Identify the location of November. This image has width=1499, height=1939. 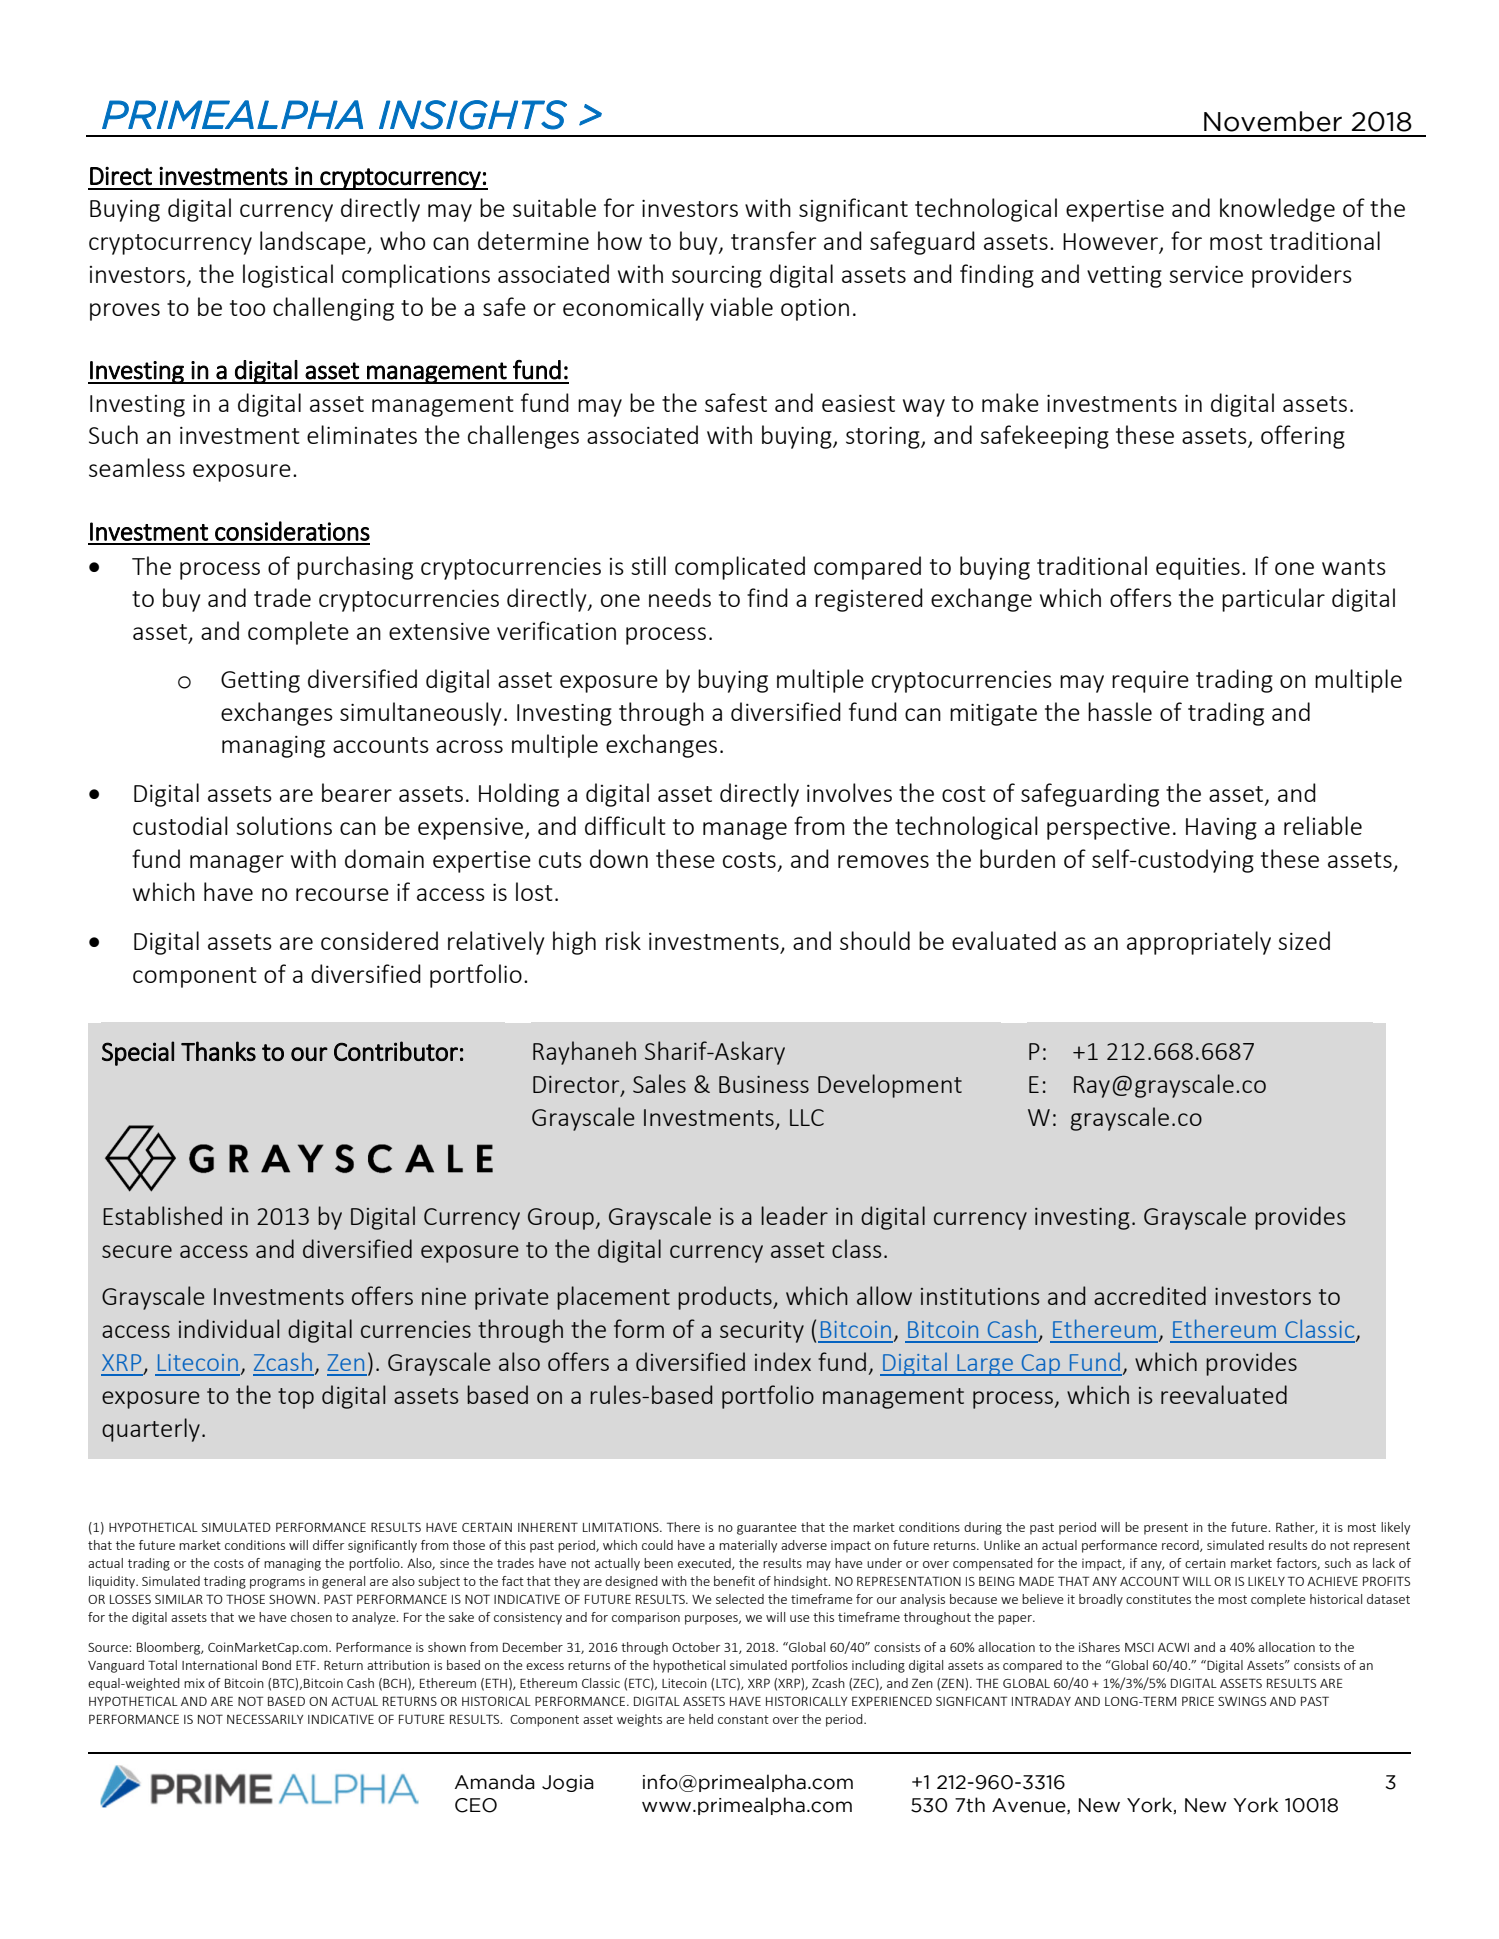
(1273, 121).
